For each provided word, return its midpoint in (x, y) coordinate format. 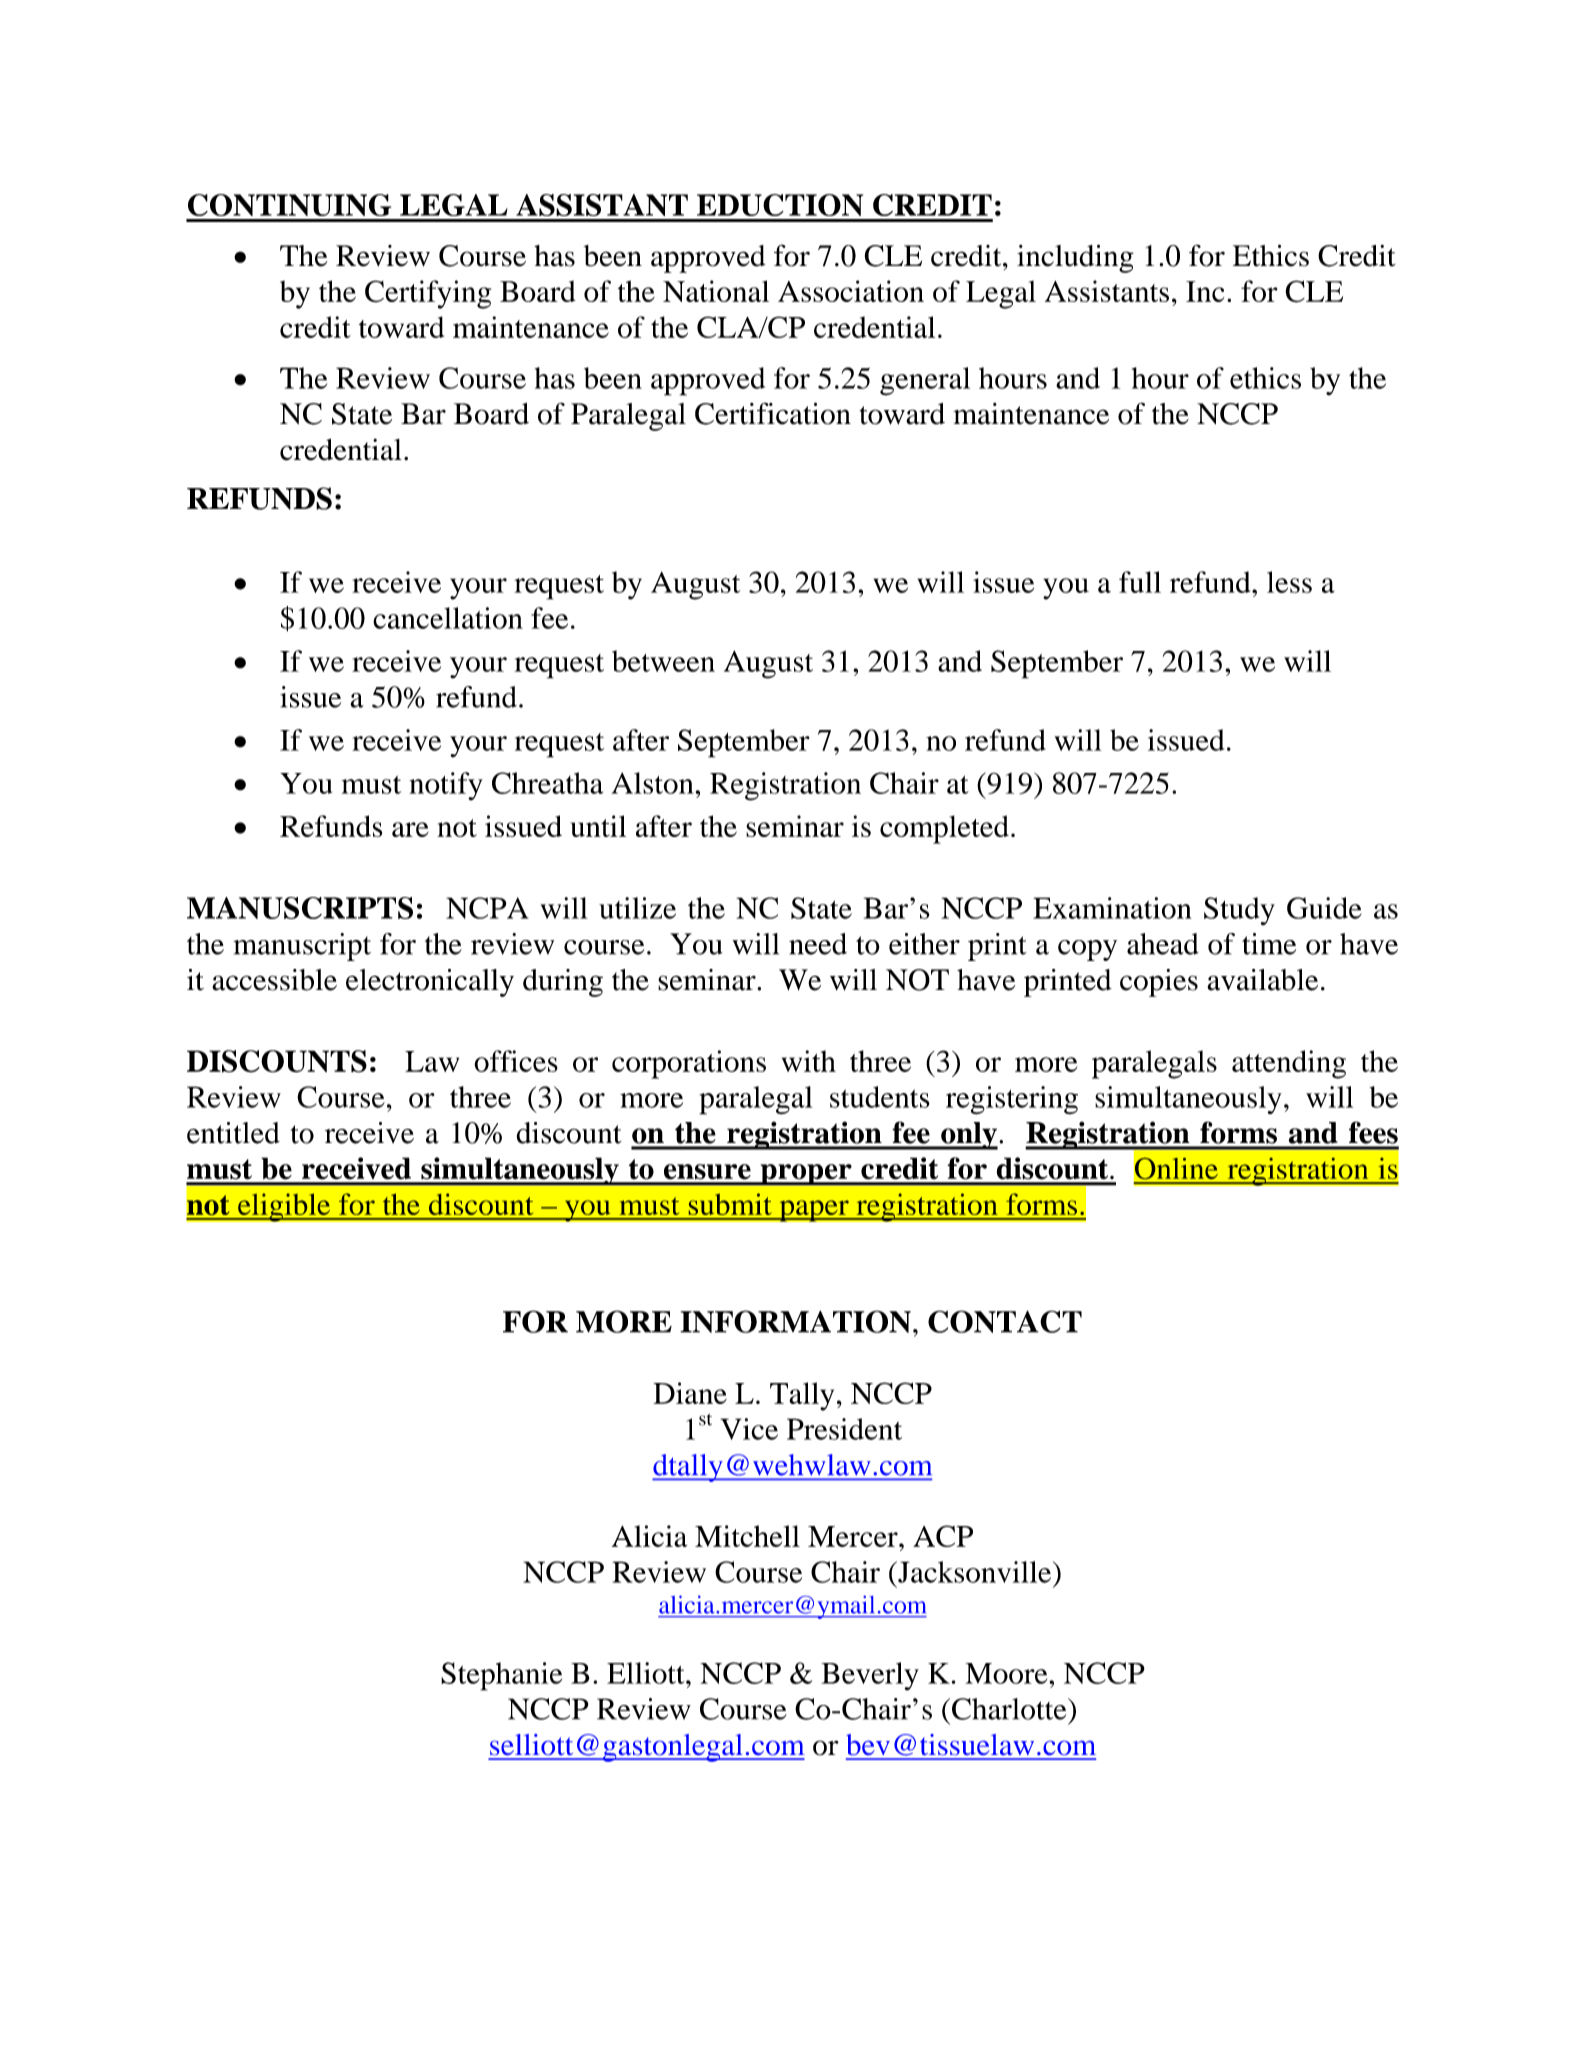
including (1075, 258)
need (818, 944)
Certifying (428, 294)
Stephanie (501, 1676)
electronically (430, 983)
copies (1159, 983)
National (716, 291)
